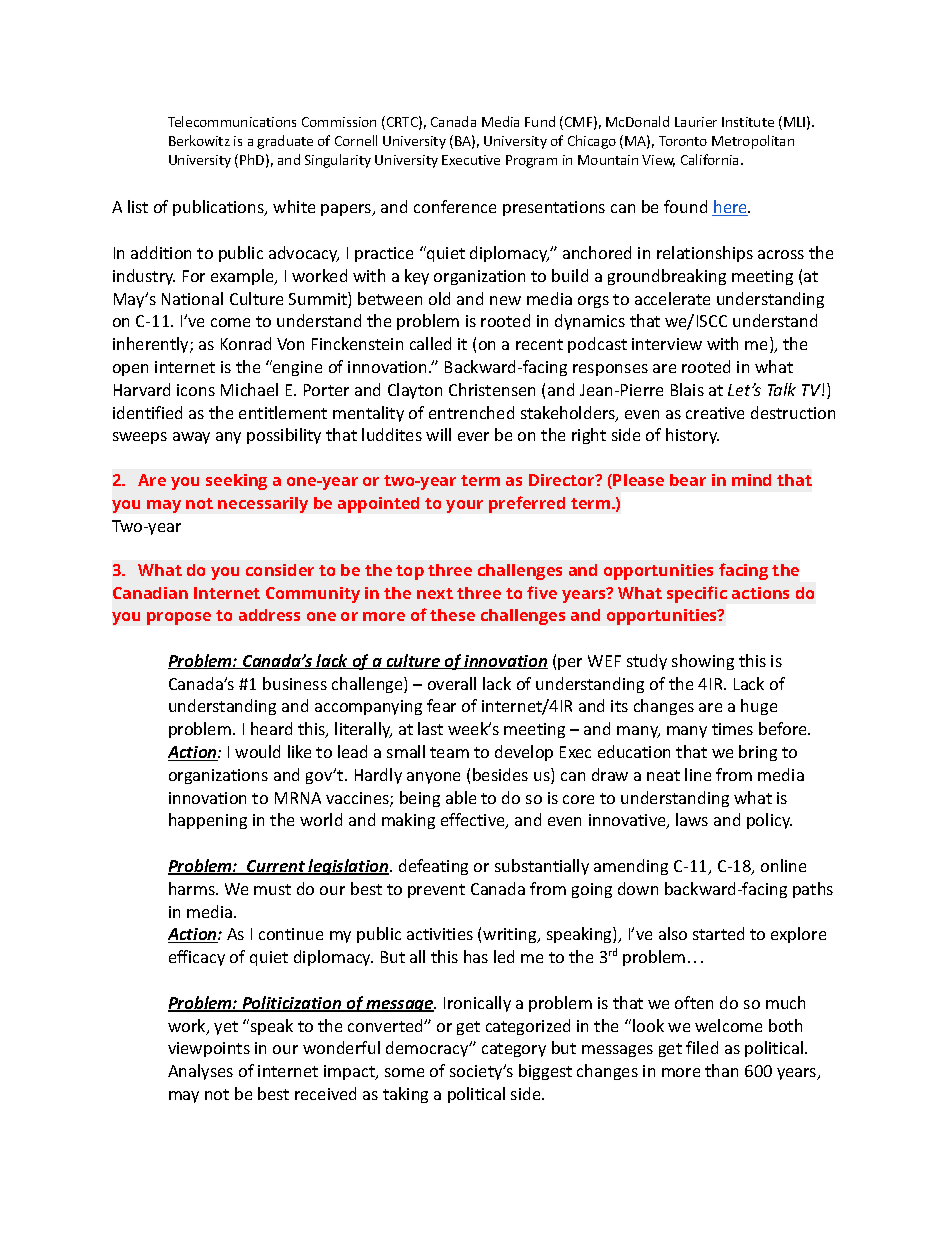 This document has height=1233, width=952. What do you see at coordinates (697, 594) in the document?
I see `specific` at bounding box center [697, 594].
